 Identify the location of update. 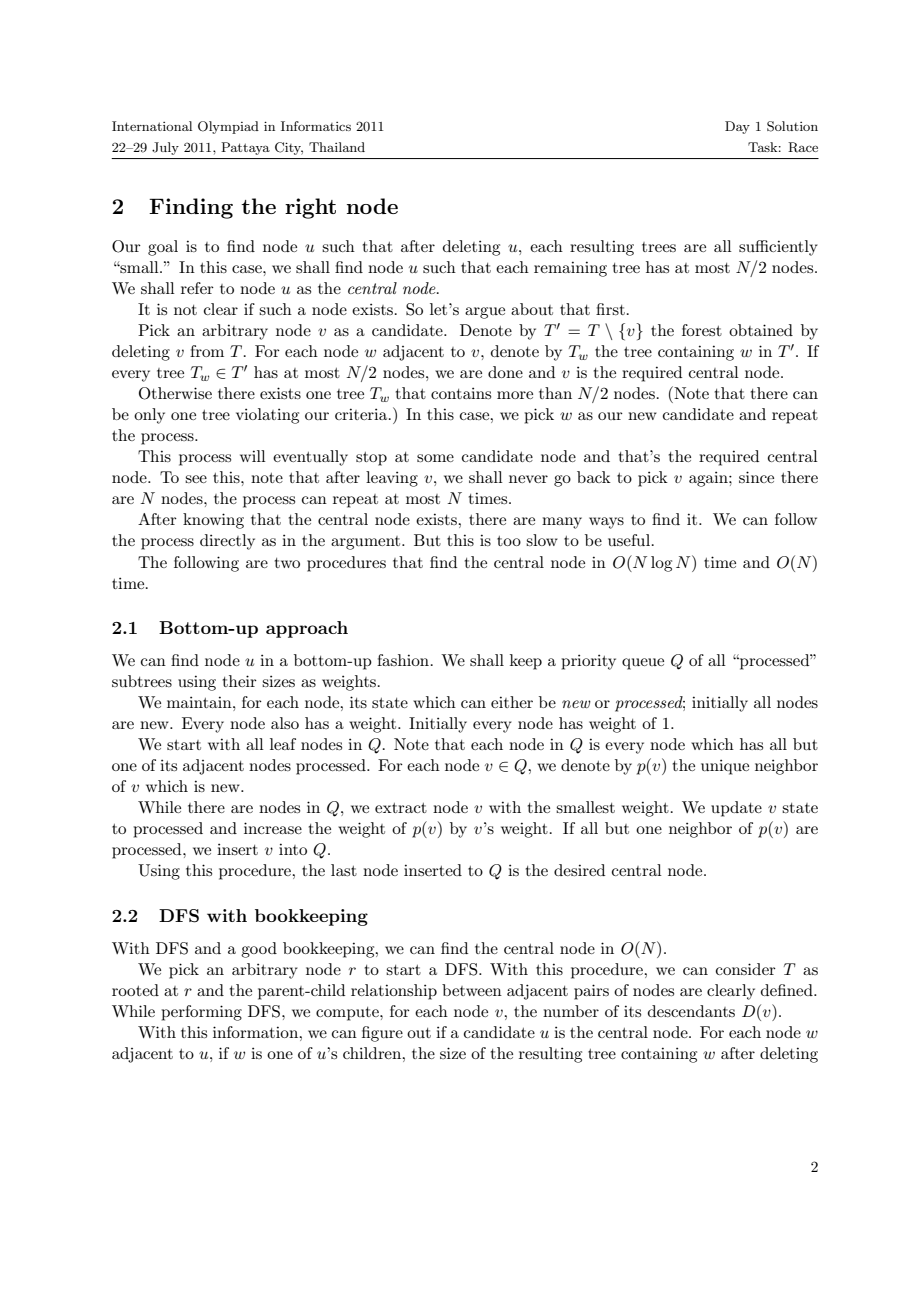
(736, 809).
